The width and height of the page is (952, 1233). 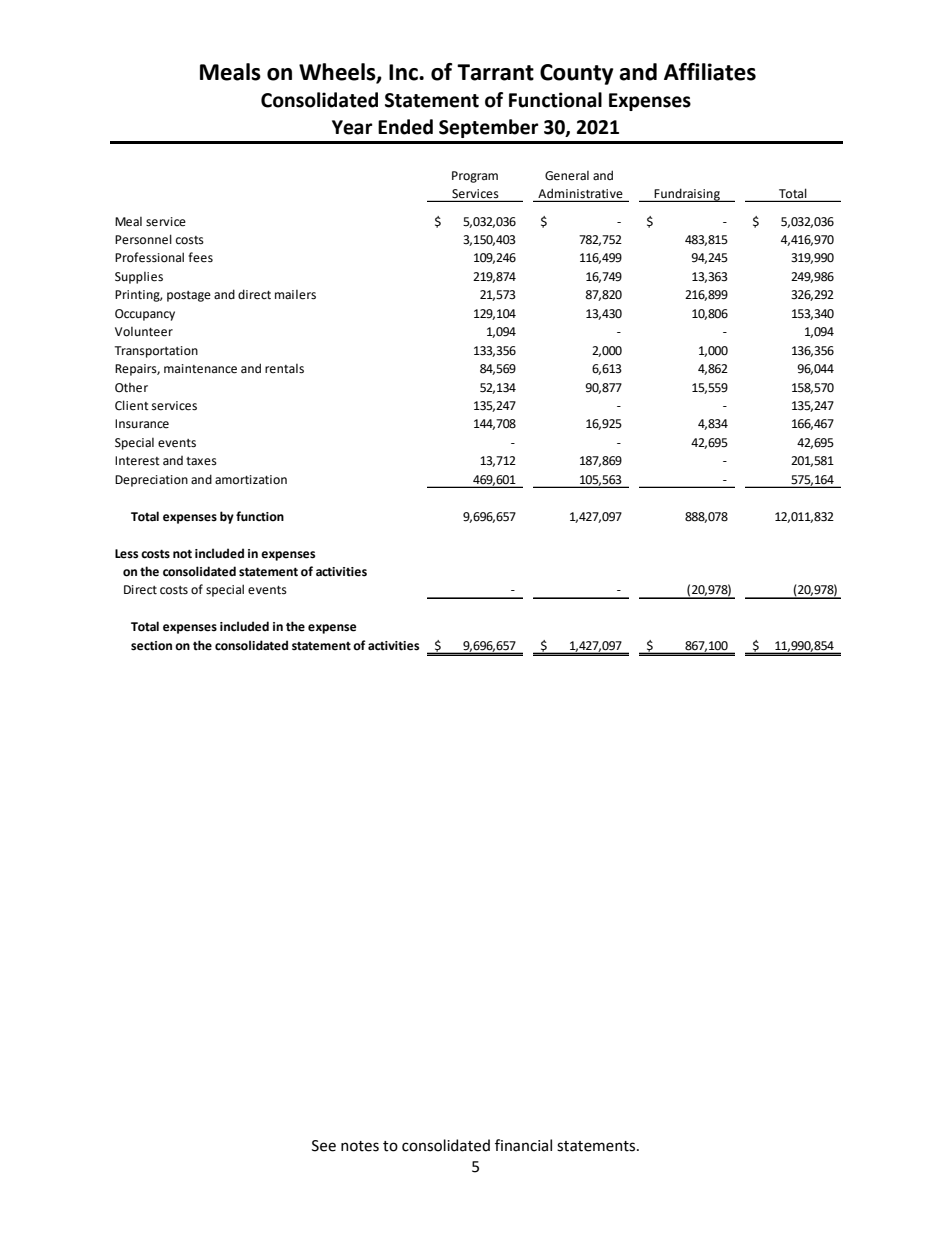 I want to click on County, so click(x=577, y=74).
